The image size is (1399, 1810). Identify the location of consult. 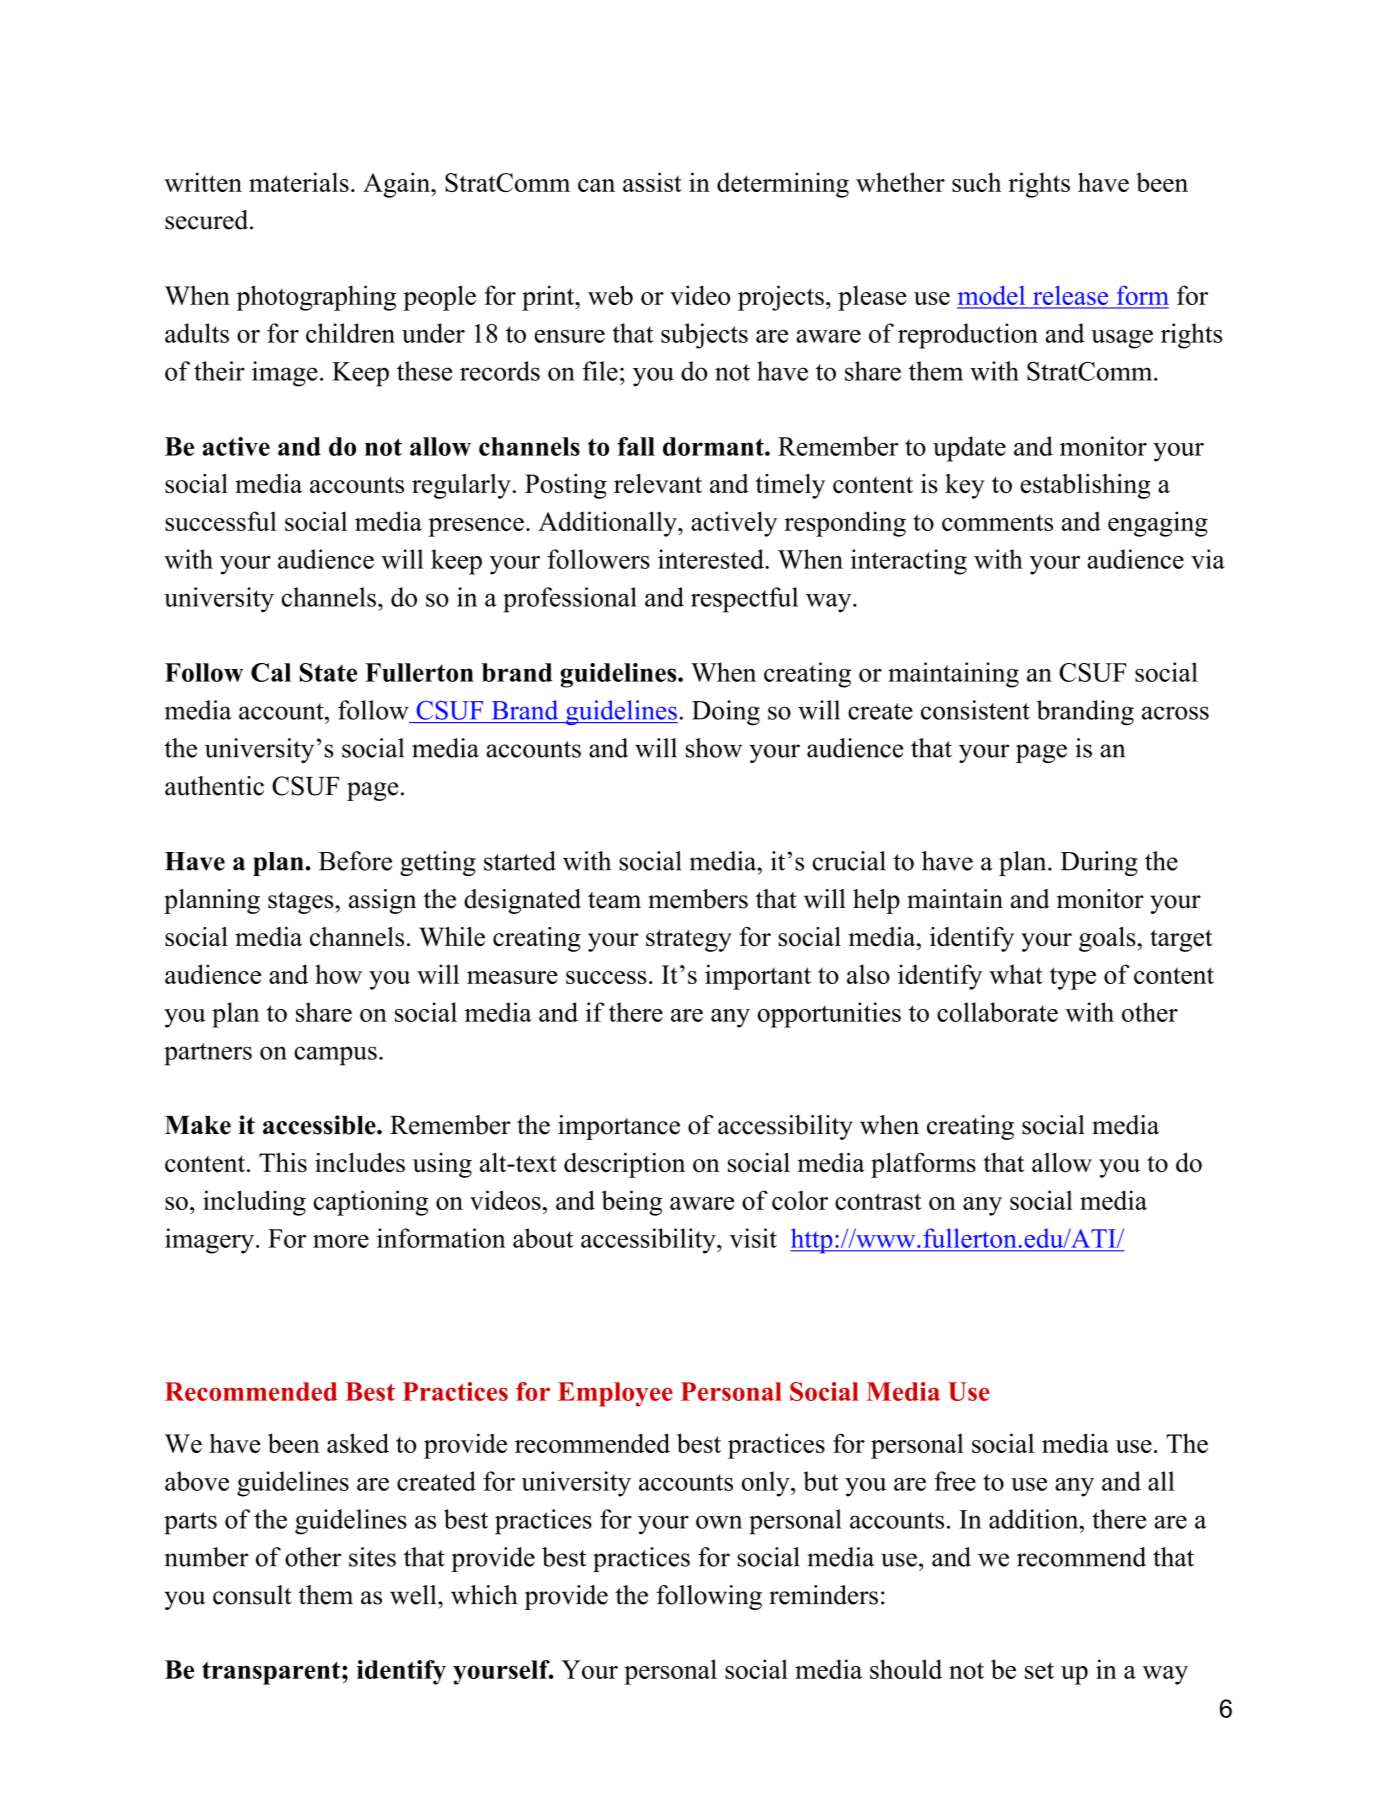
(252, 1595).
